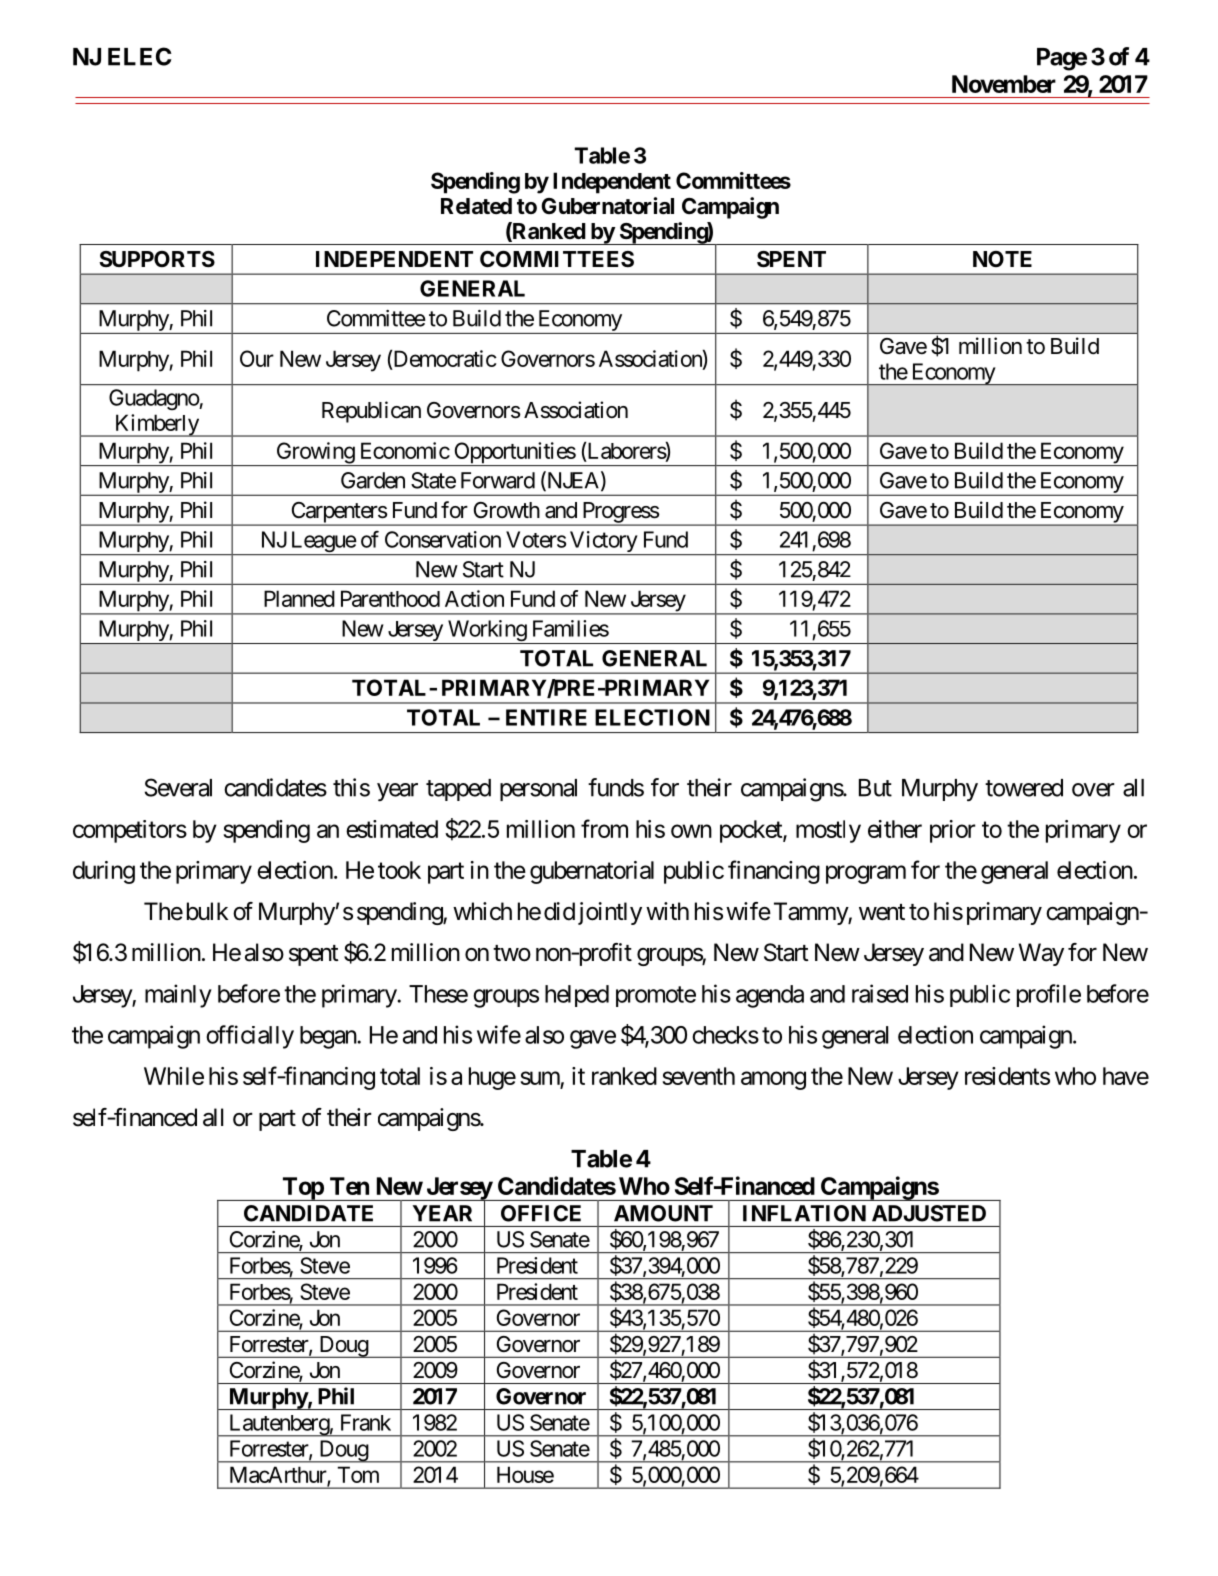 This screenshot has height=1576, width=1218. Describe the element at coordinates (366, 1422) in the screenshot. I see `Frank` at that location.
